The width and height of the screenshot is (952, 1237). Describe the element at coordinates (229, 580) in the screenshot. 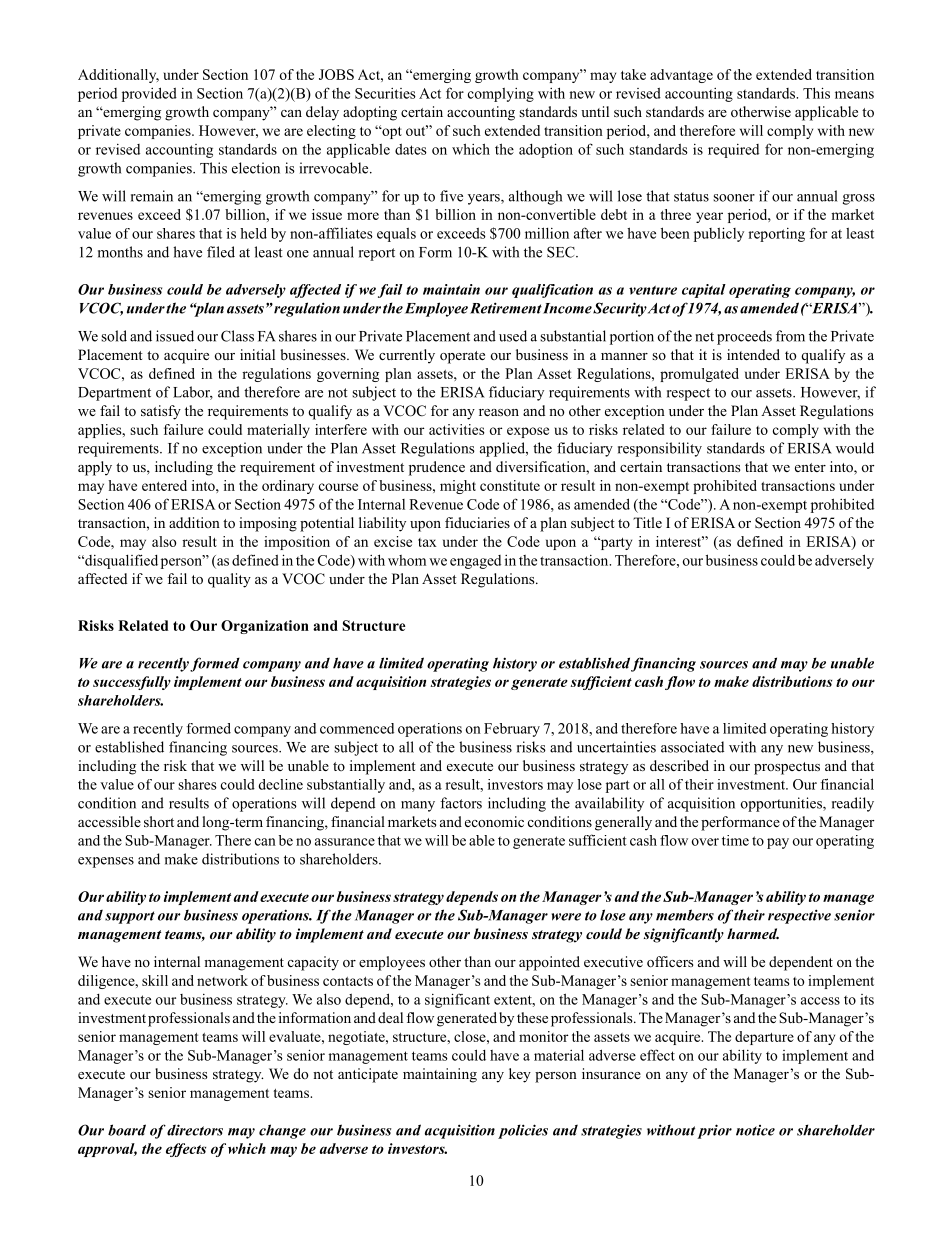

I see `quality` at that location.
